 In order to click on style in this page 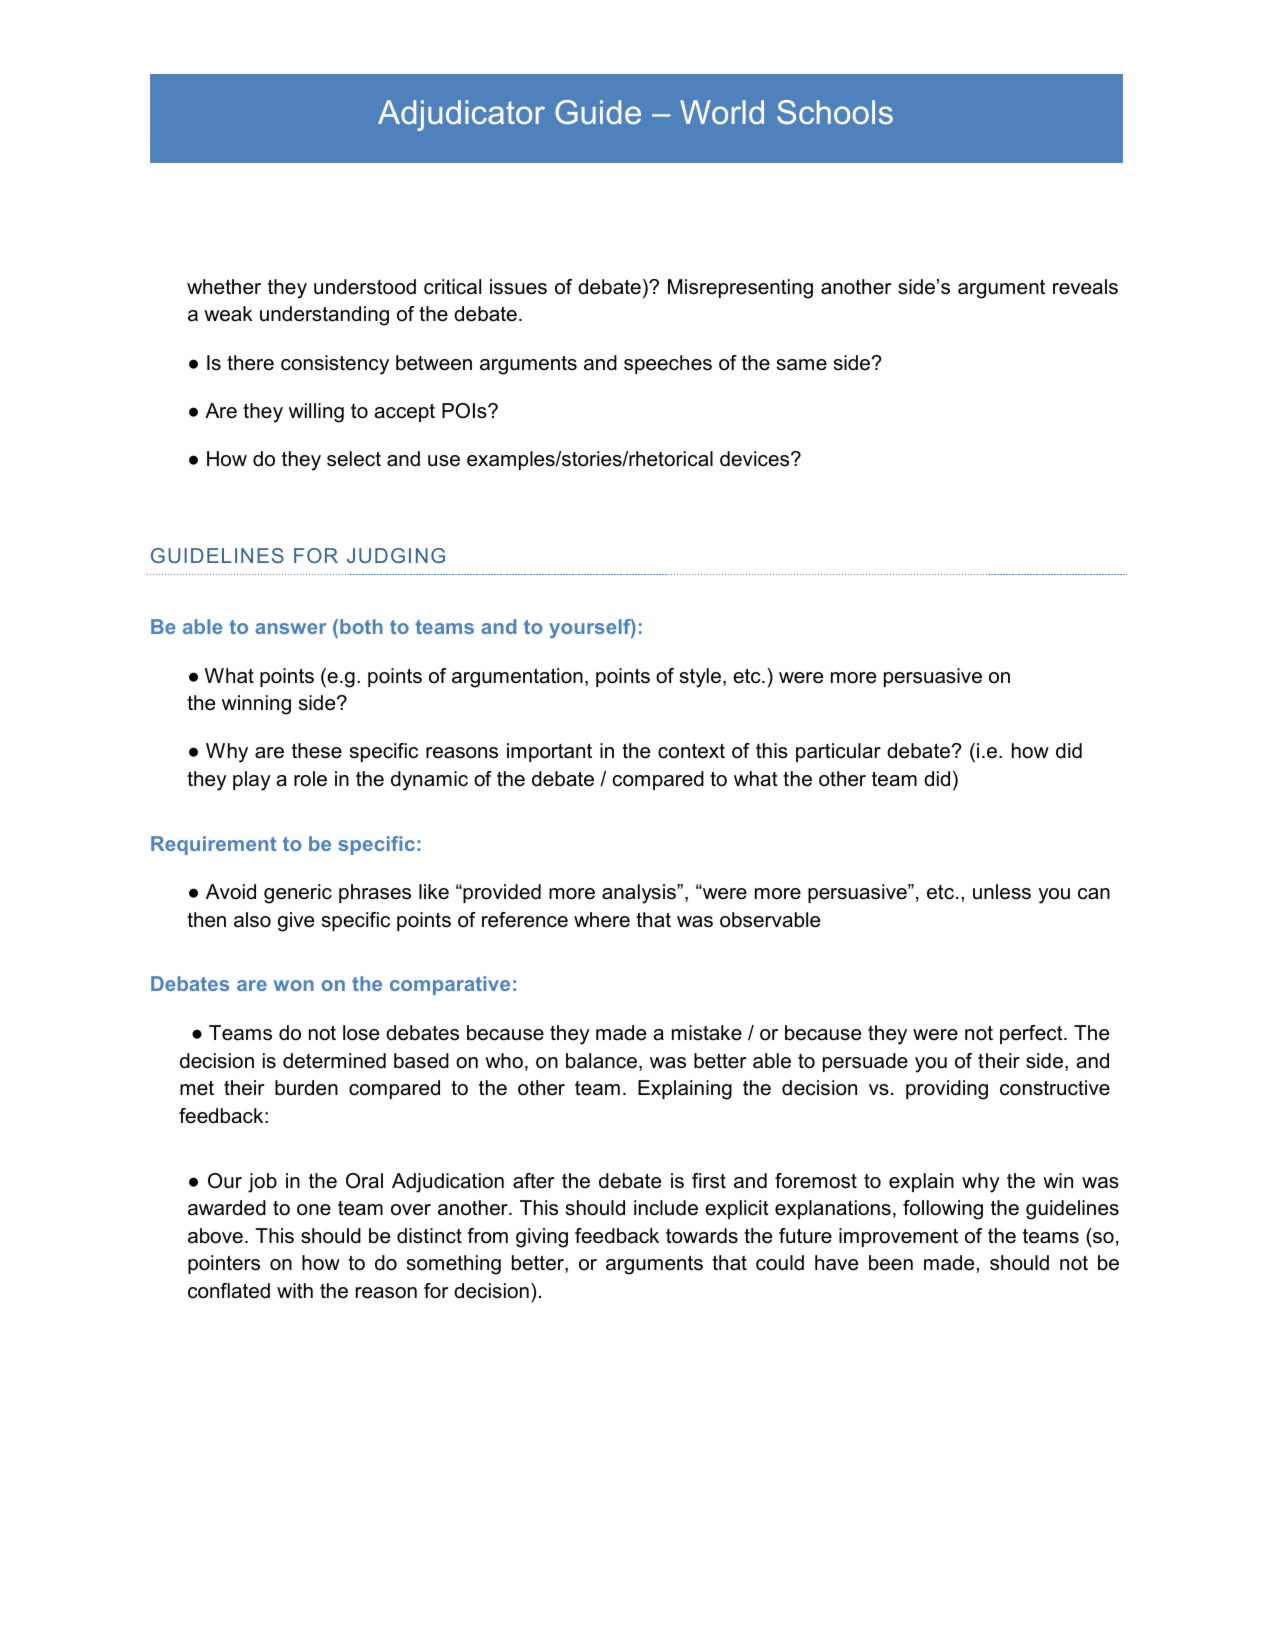, I will do `click(700, 678)`.
